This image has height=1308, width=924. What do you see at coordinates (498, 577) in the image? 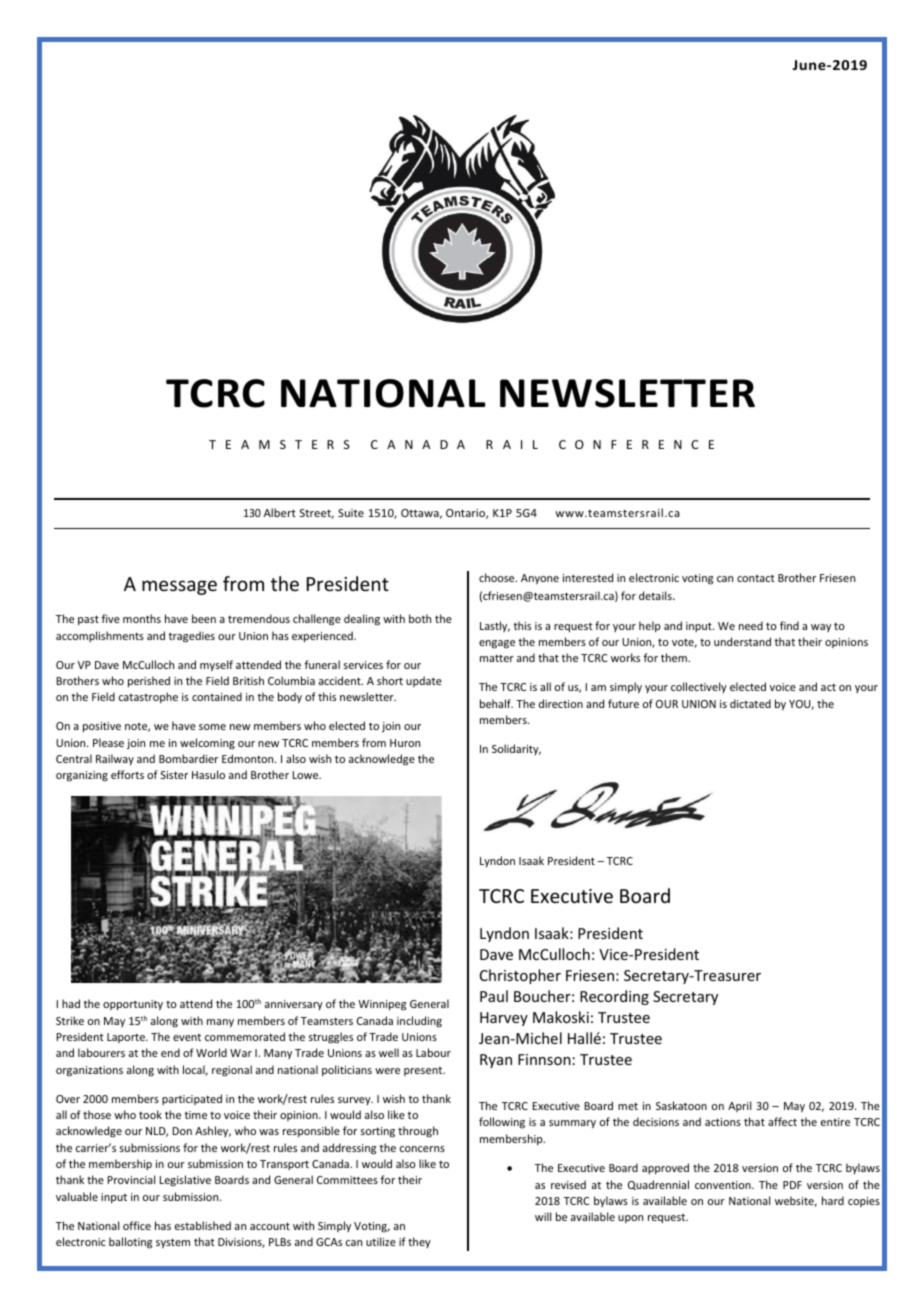
I see `choose` at bounding box center [498, 577].
